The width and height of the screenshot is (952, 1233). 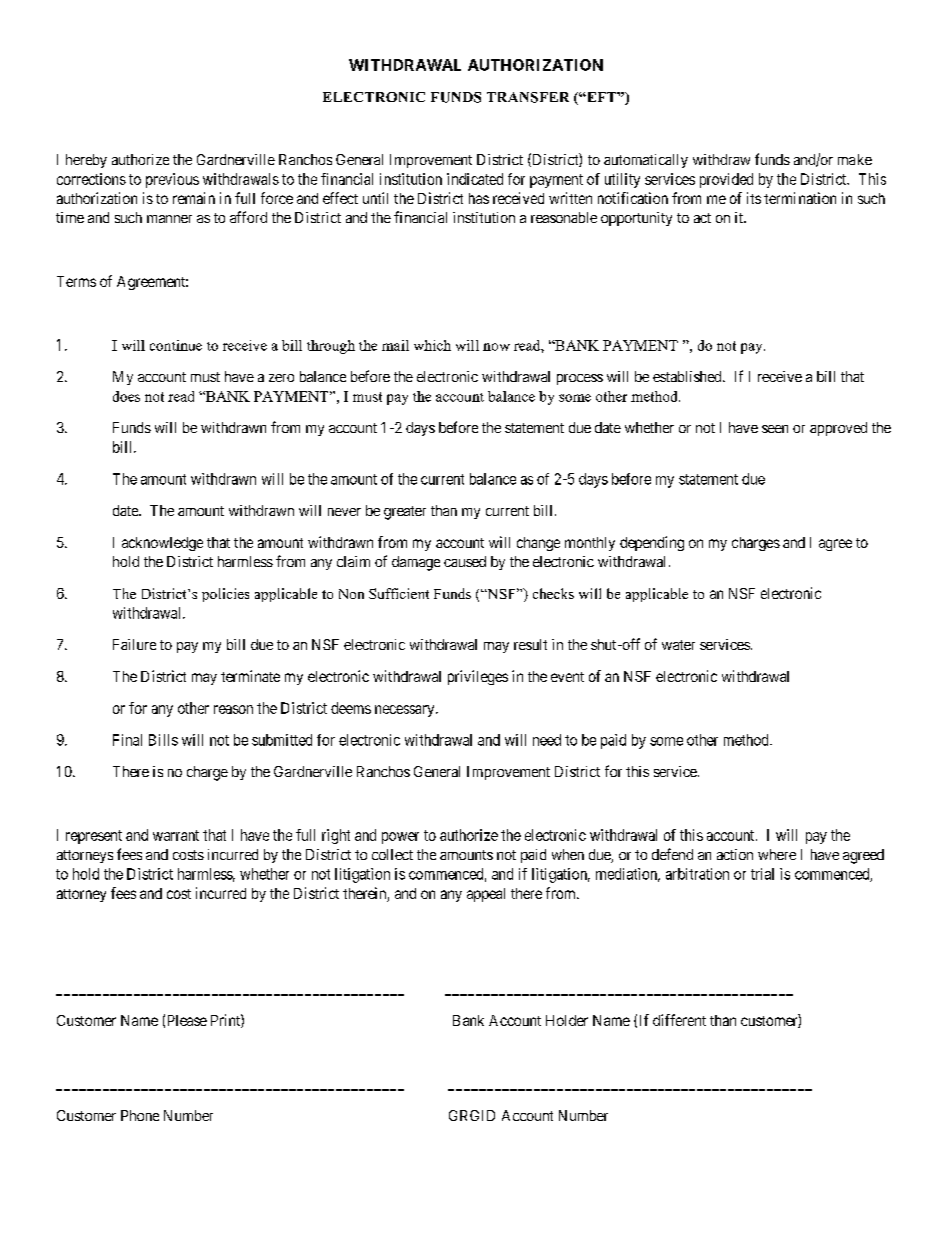 I want to click on provided, so click(x=726, y=180).
